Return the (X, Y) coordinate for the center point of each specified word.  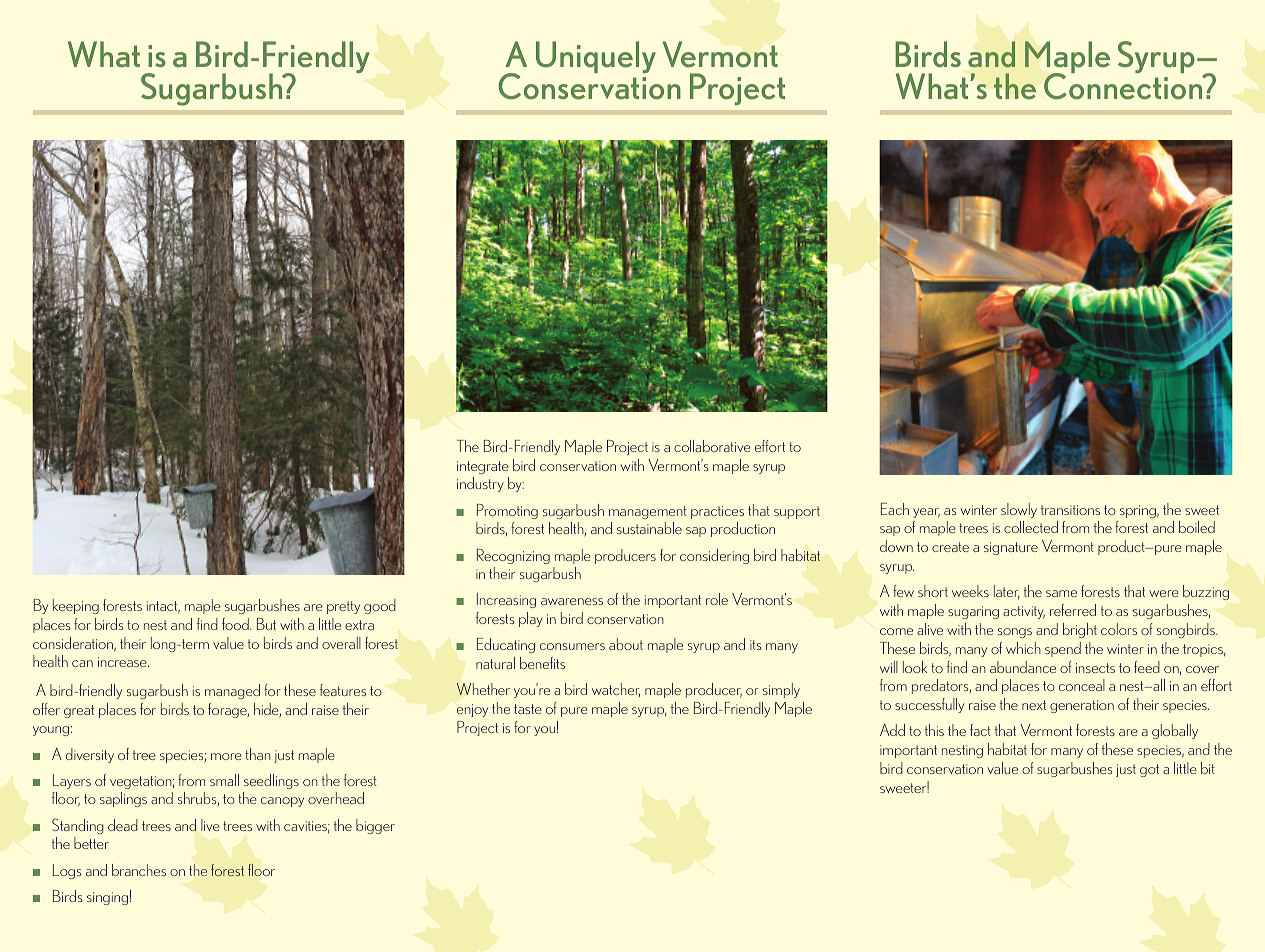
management (648, 512)
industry (480, 484)
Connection (1124, 85)
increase (123, 662)
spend (1063, 649)
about (626, 644)
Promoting (507, 511)
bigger (375, 826)
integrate (482, 467)
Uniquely (596, 57)
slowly (1019, 510)
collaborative (712, 446)
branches (139, 870)
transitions (1070, 510)
